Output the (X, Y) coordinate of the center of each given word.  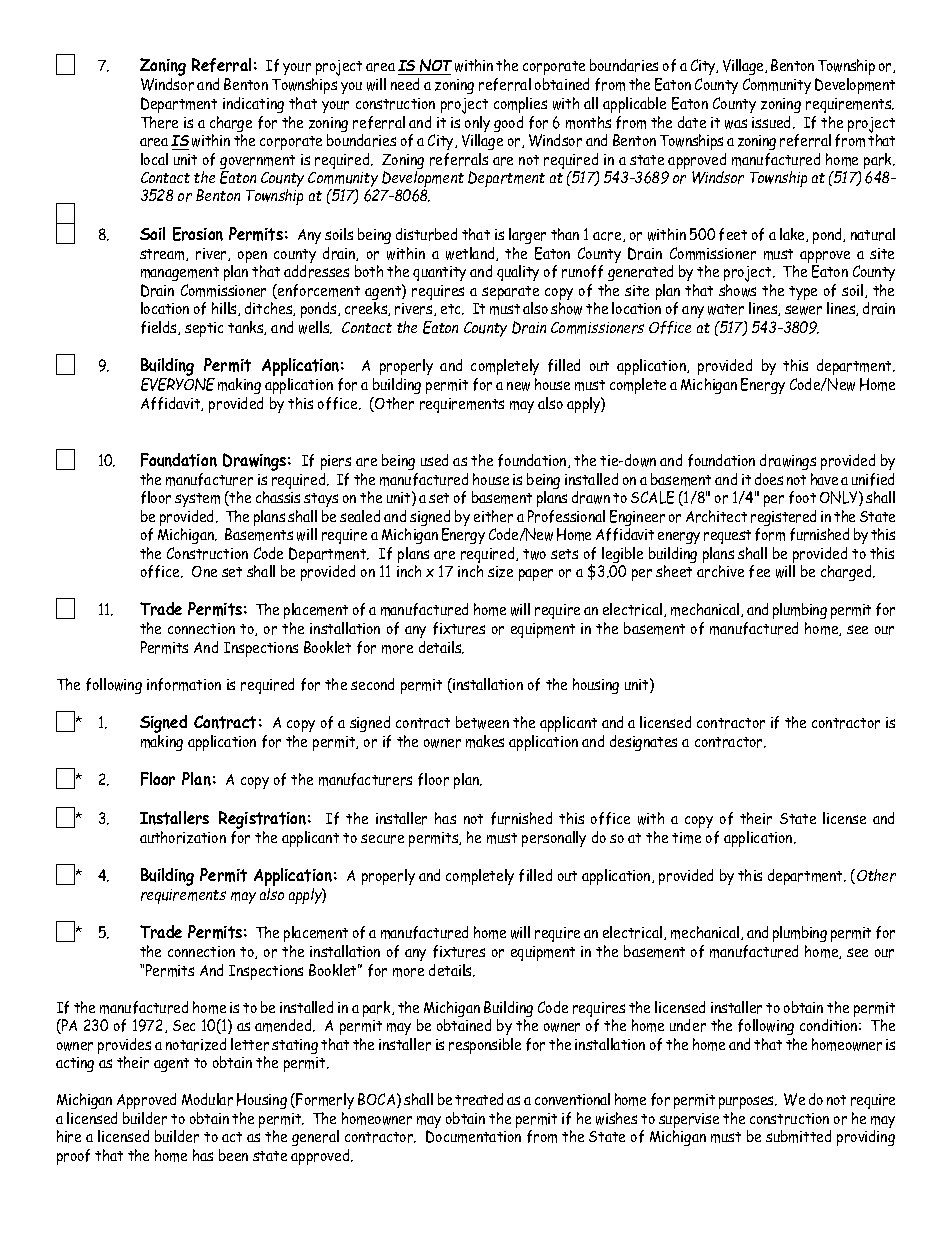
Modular (207, 1099)
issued (773, 122)
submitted (798, 1136)
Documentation (473, 1136)
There (159, 122)
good (508, 124)
